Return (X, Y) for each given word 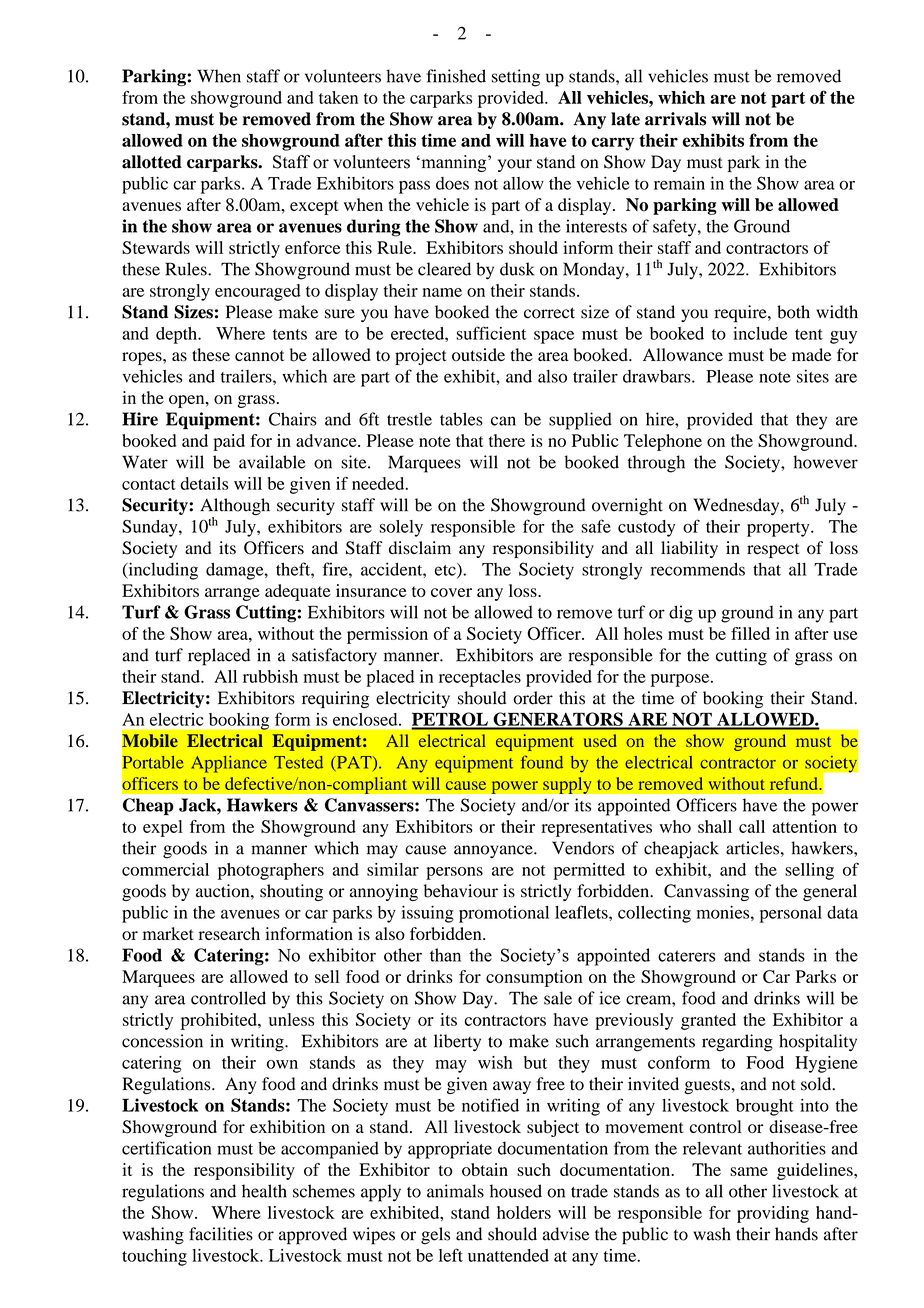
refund (795, 783)
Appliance (229, 764)
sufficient (491, 333)
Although (235, 508)
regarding (737, 1043)
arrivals (675, 119)
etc (446, 570)
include (760, 333)
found (542, 762)
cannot (259, 356)
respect (773, 550)
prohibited (220, 1021)
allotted (152, 162)
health (264, 1191)
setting (516, 78)
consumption (534, 978)
